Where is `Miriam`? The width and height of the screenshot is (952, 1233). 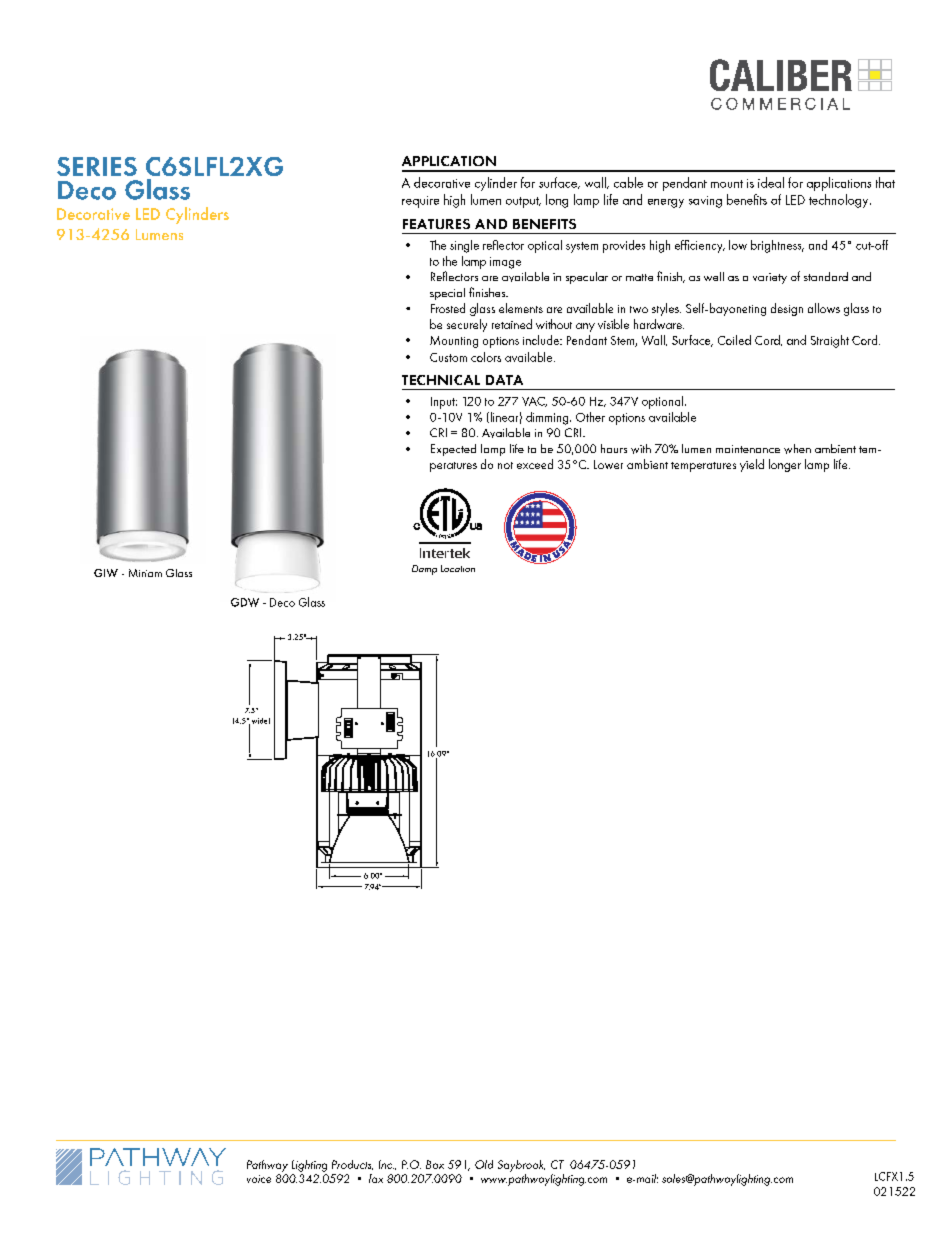 Miriam is located at coordinates (145, 573).
